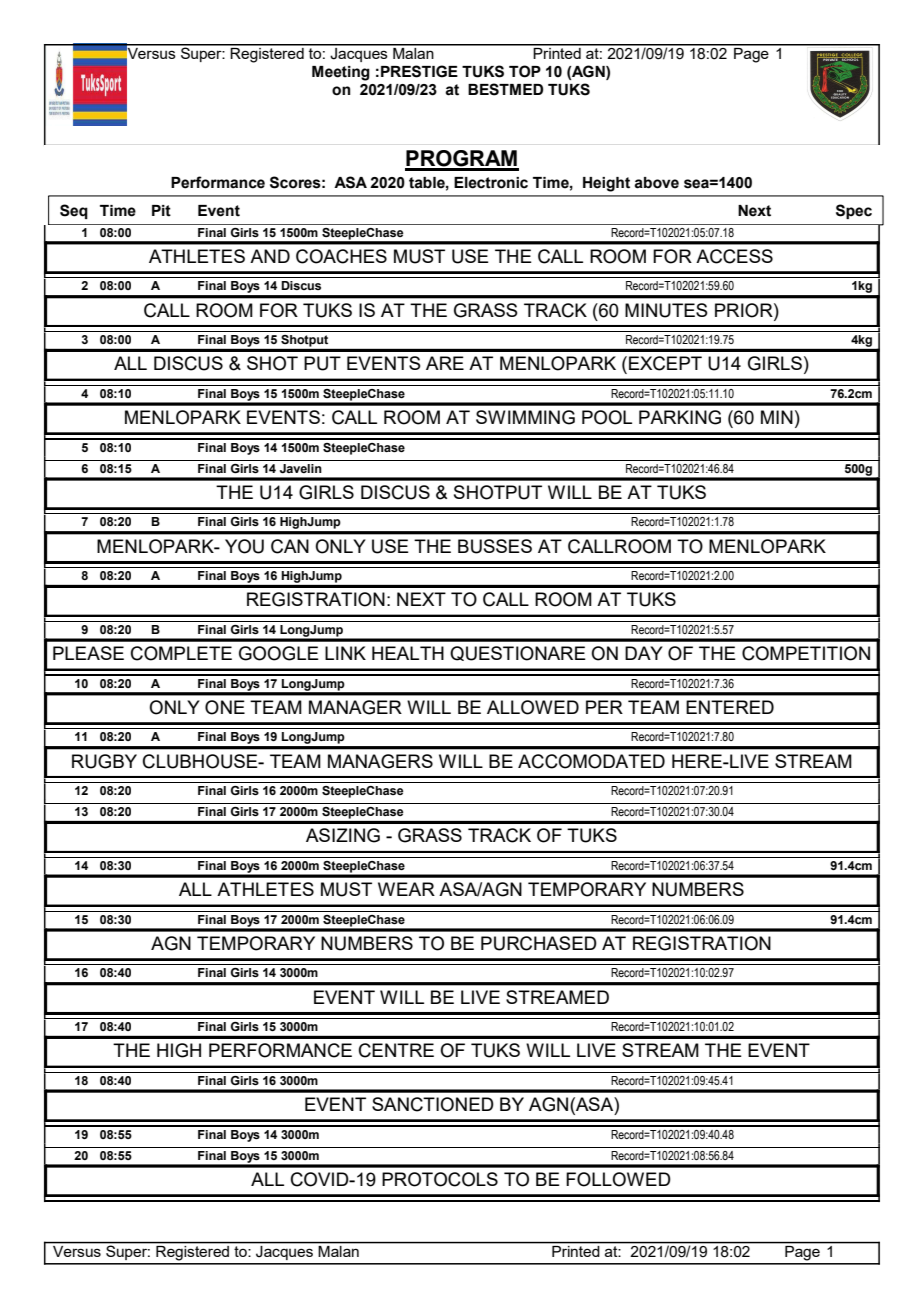  I want to click on CENTRE, so click(396, 1050).
